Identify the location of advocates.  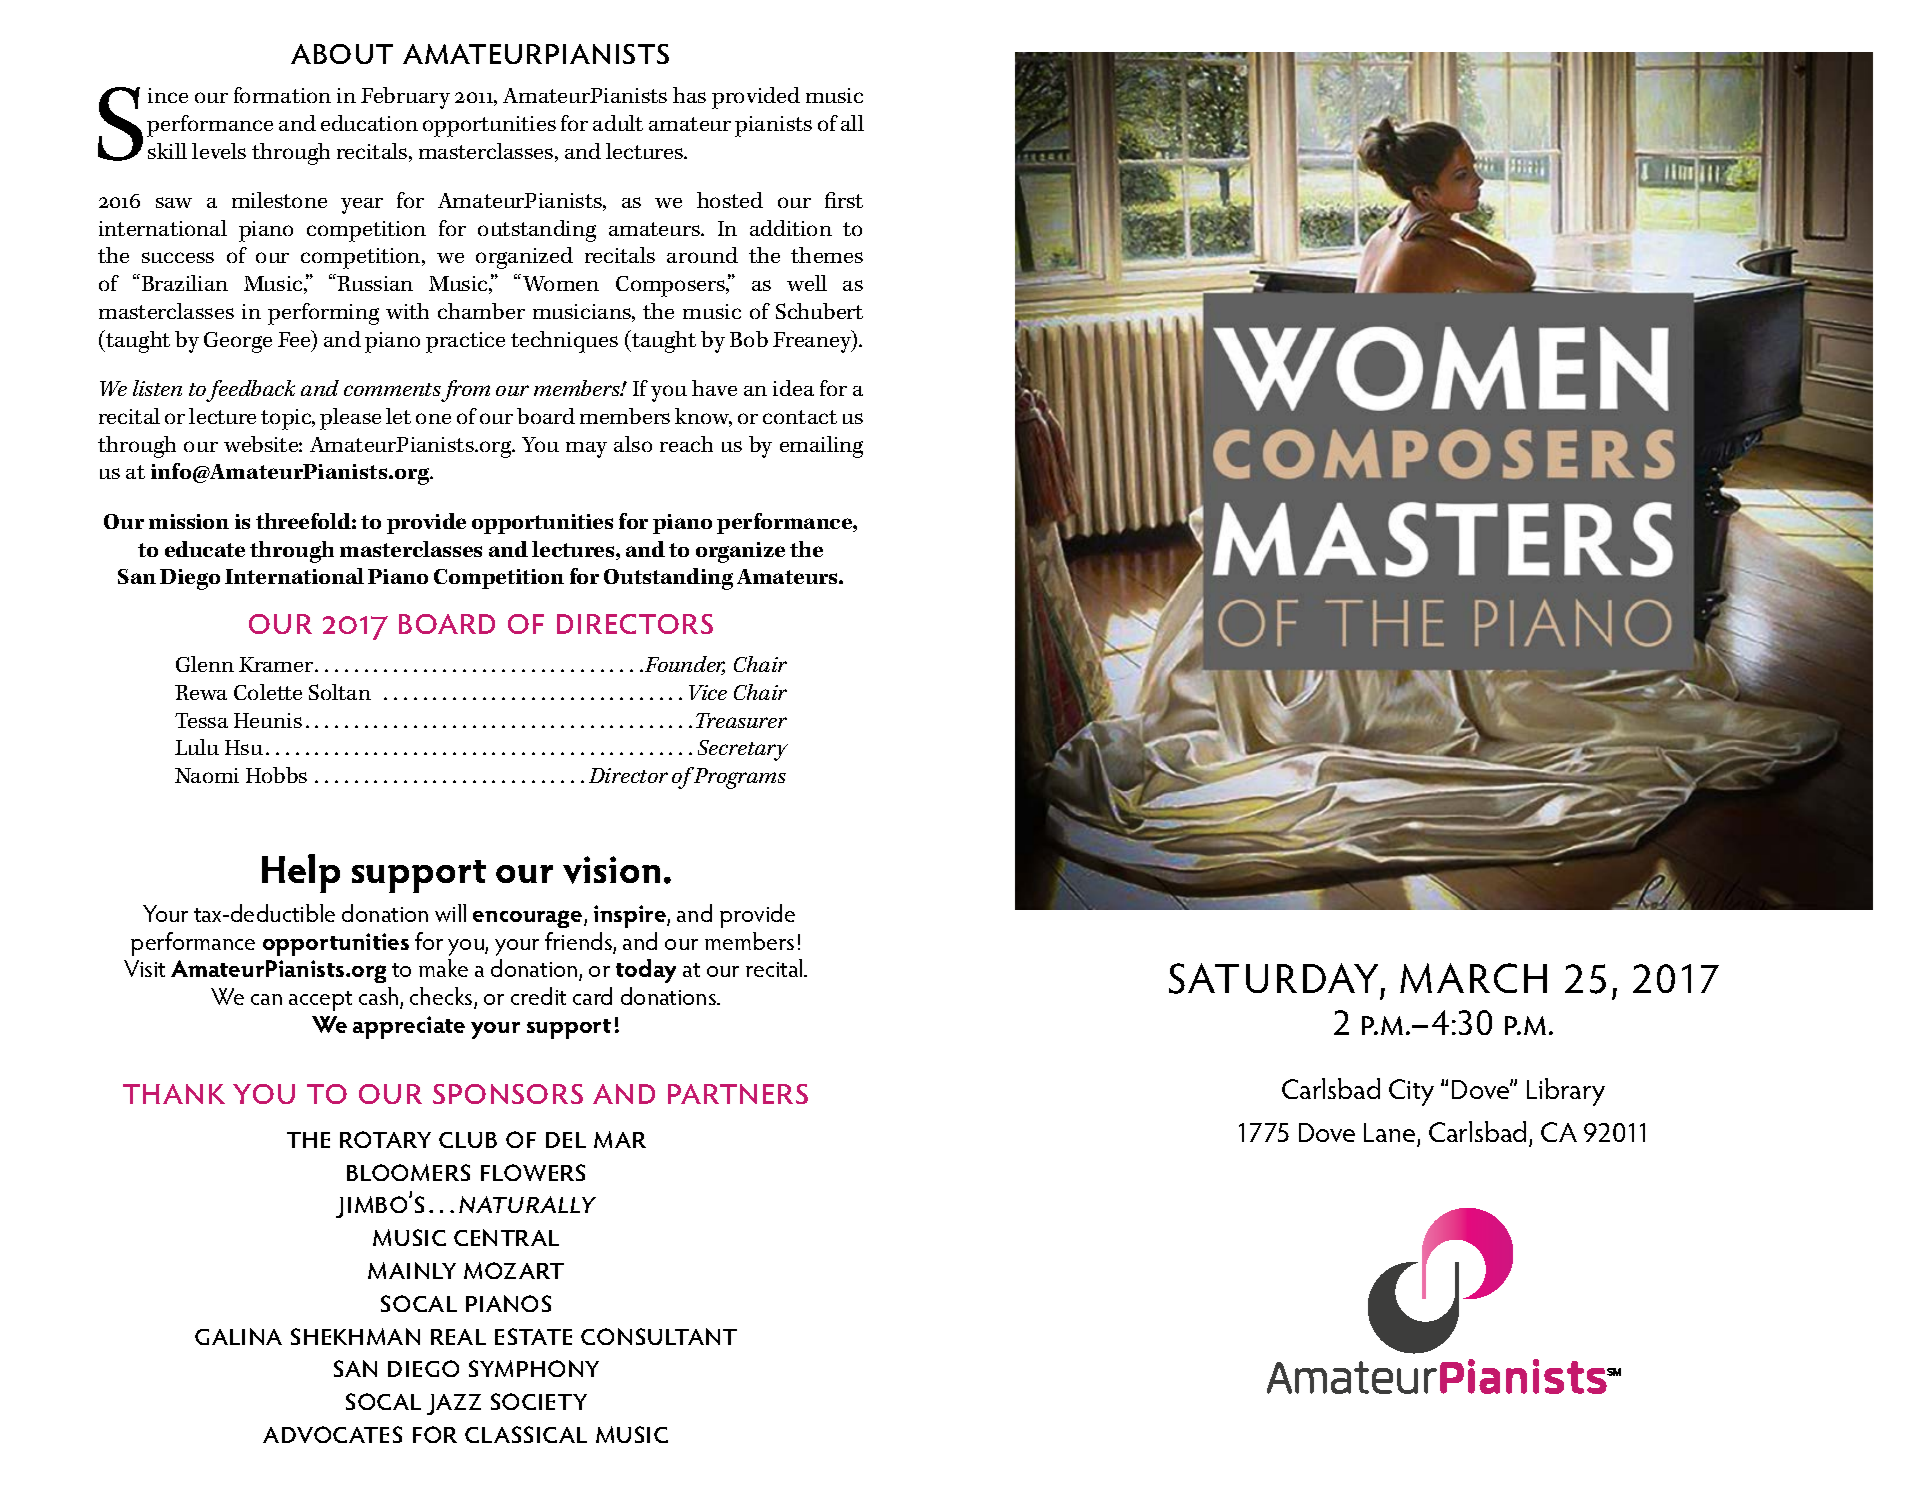
(332, 1434).
